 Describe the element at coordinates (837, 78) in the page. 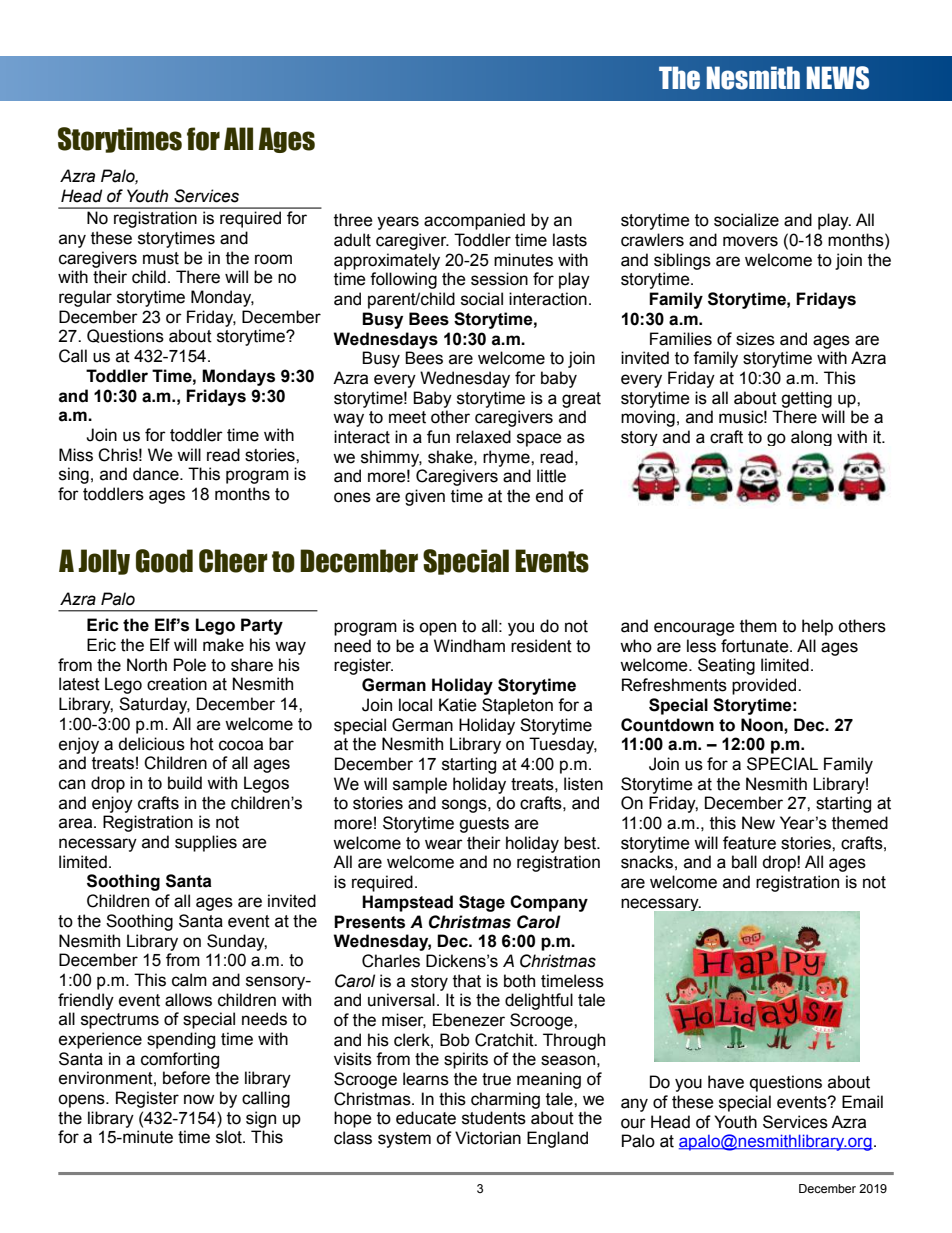

I see `NEWS` at that location.
